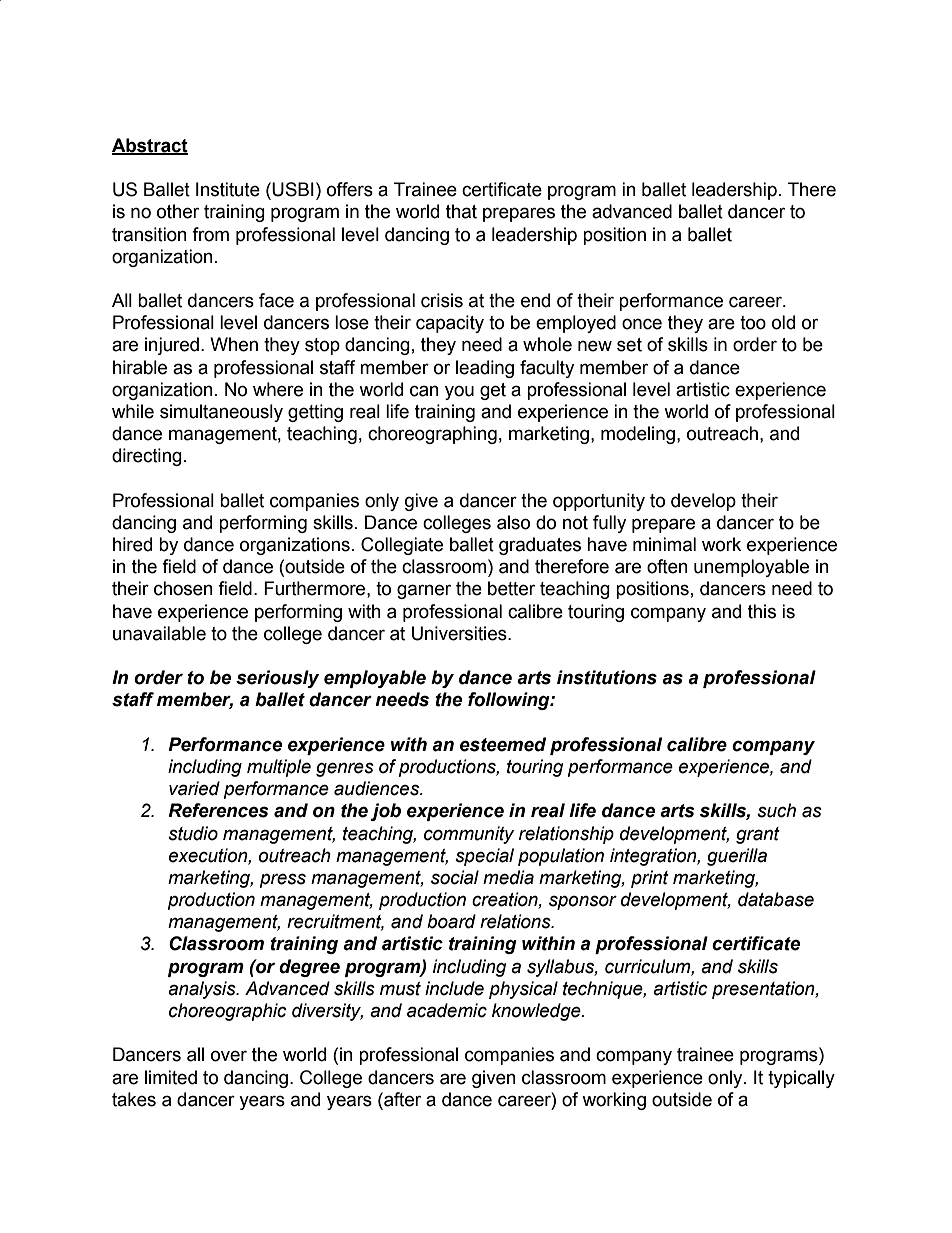 Image resolution: width=952 pixels, height=1233 pixels. Describe the element at coordinates (159, 633) in the screenshot. I see `unavailable` at that location.
